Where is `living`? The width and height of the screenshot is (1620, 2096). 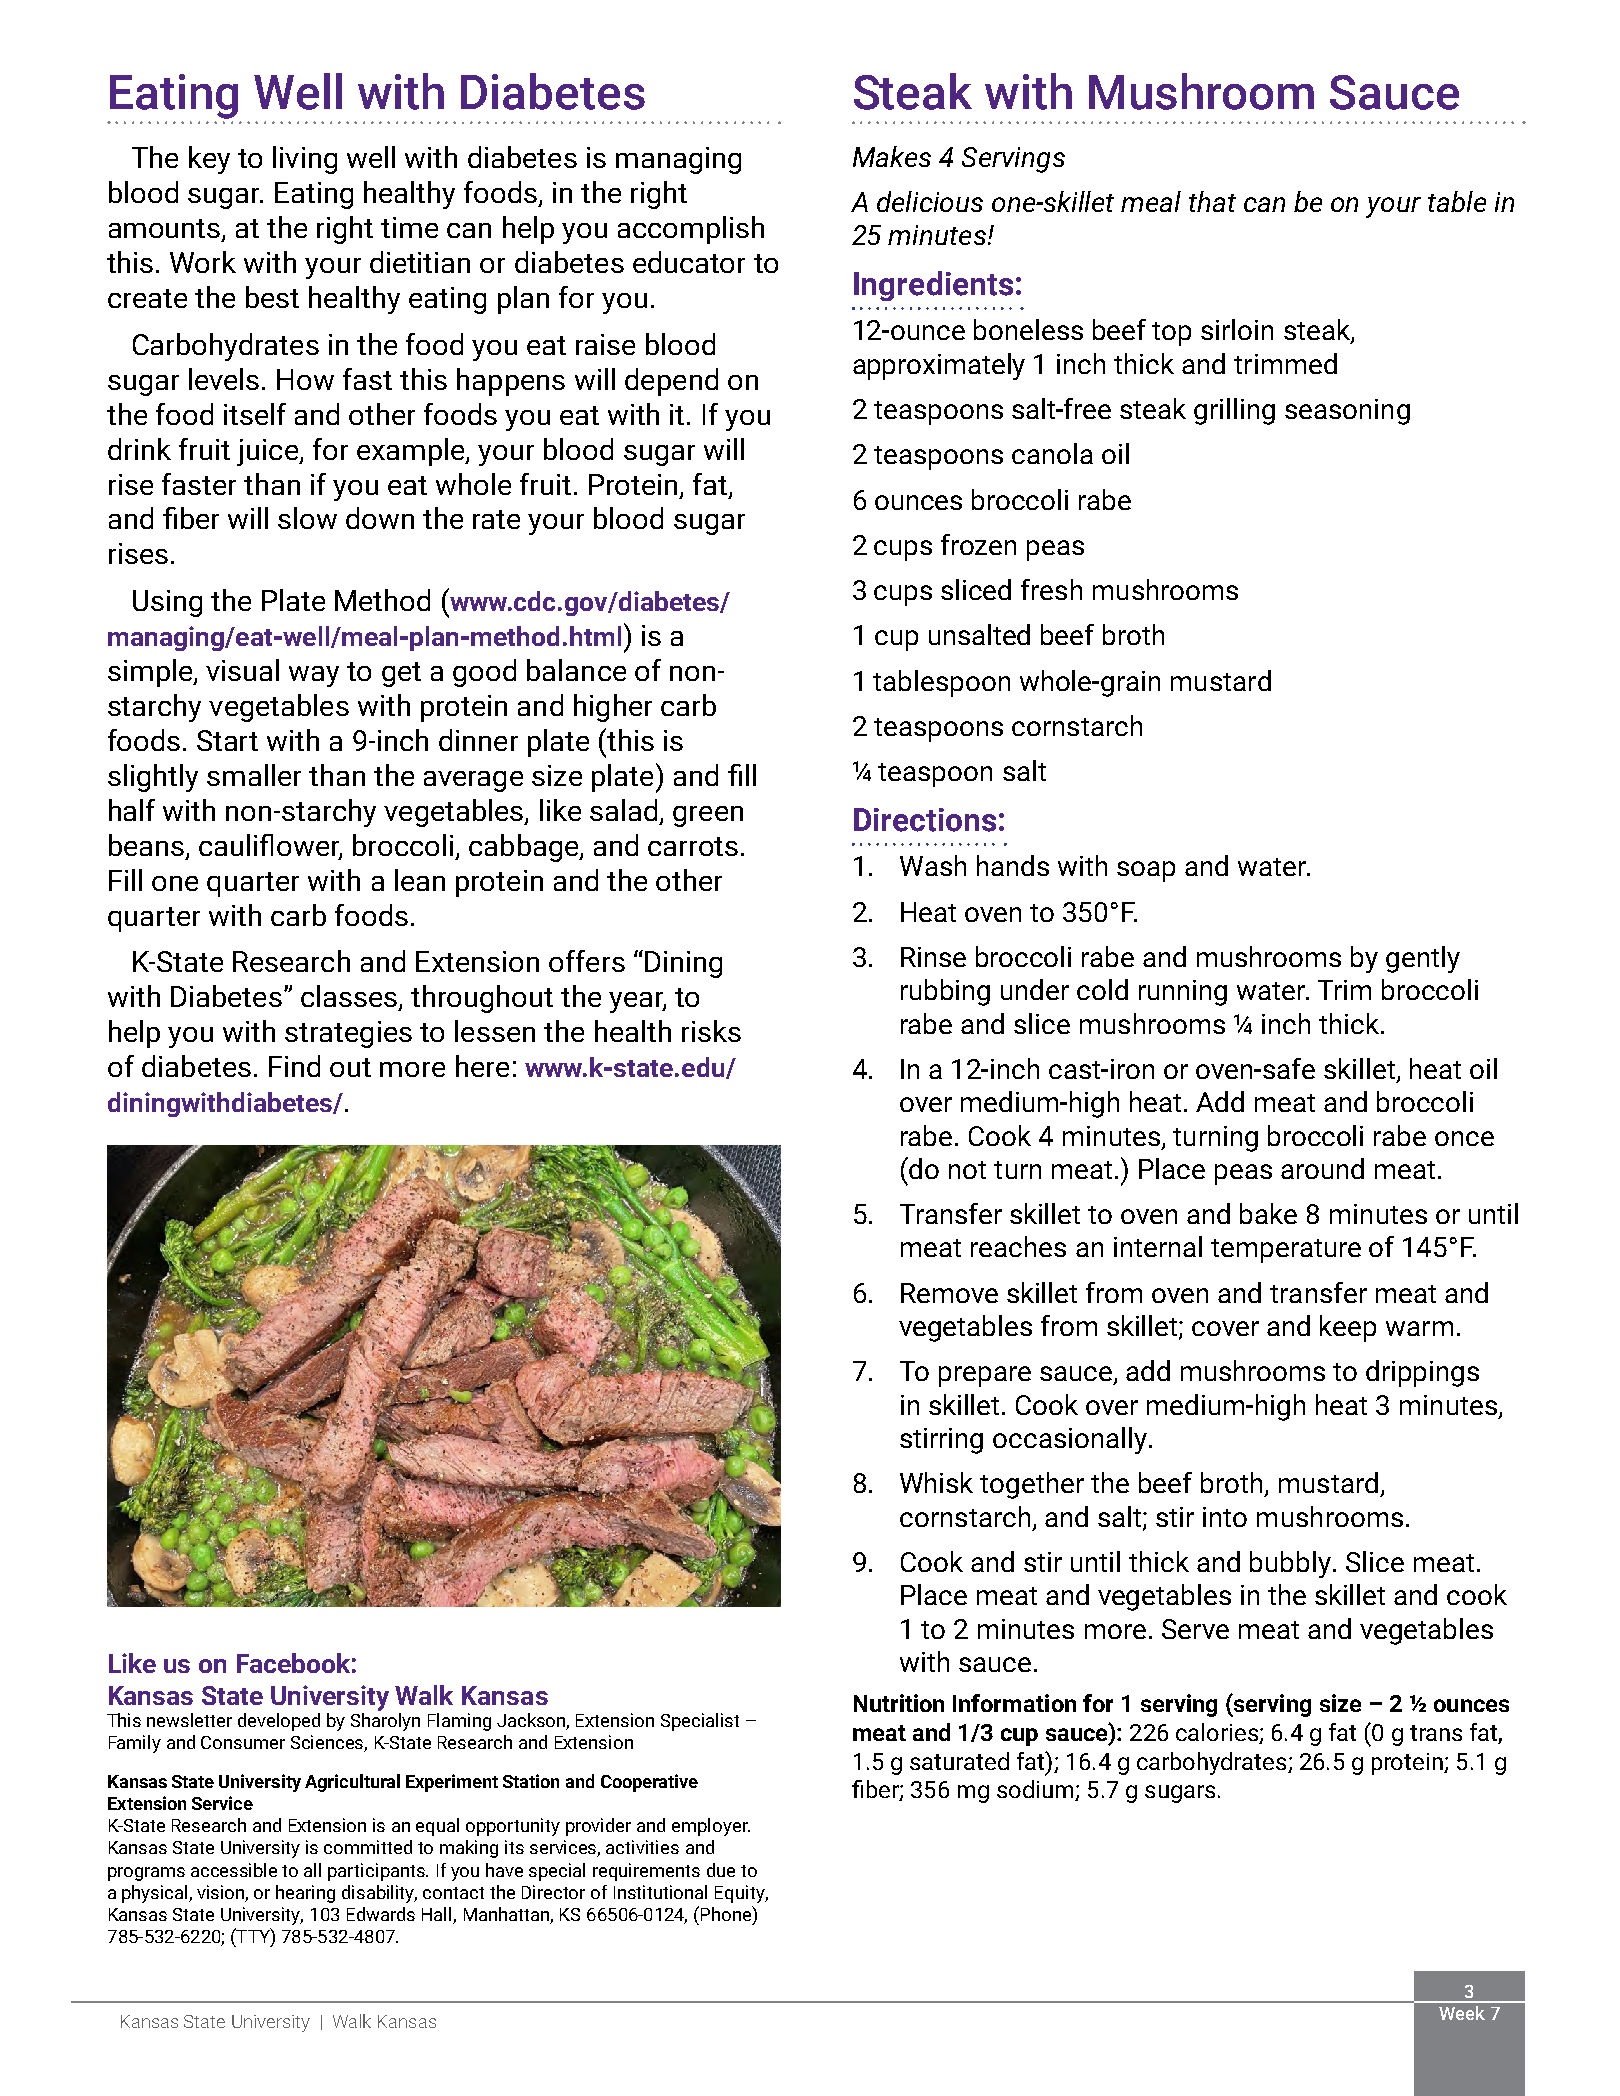
living is located at coordinates (305, 160).
